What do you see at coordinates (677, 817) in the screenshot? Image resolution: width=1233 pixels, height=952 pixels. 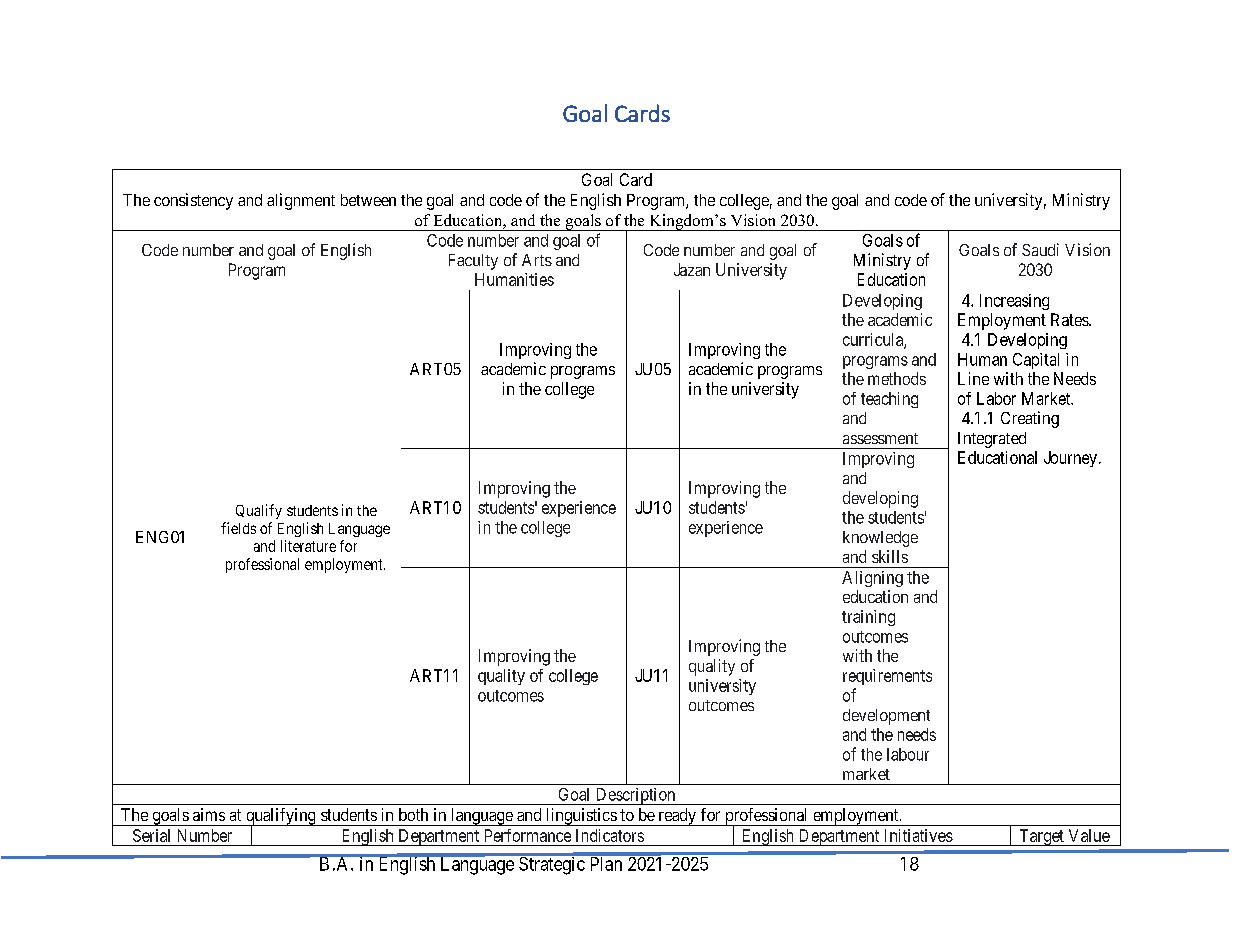 I see `ready` at bounding box center [677, 817].
